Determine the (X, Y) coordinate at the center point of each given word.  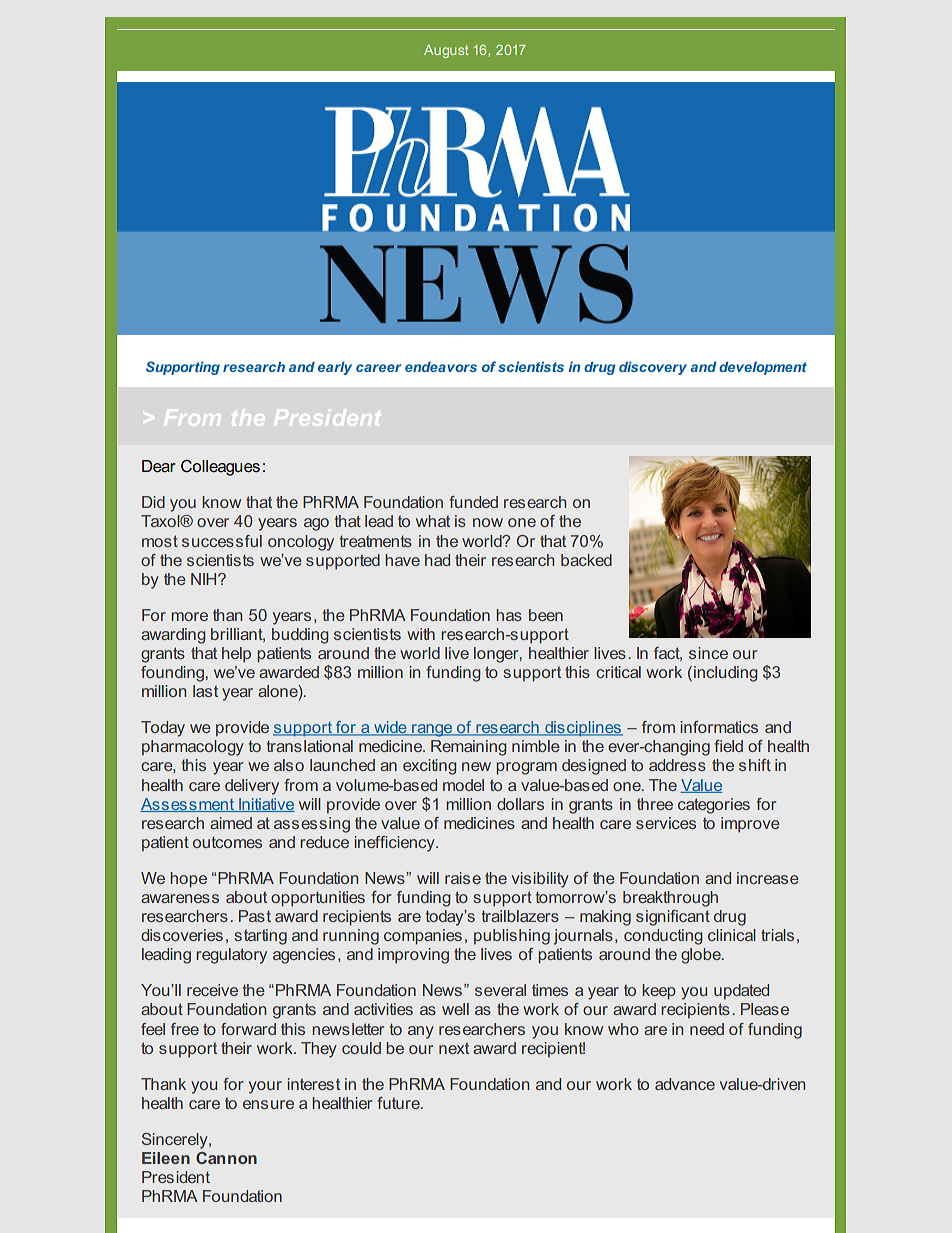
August (446, 51)
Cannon (226, 1158)
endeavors (441, 366)
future (399, 1103)
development (763, 368)
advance (685, 1084)
